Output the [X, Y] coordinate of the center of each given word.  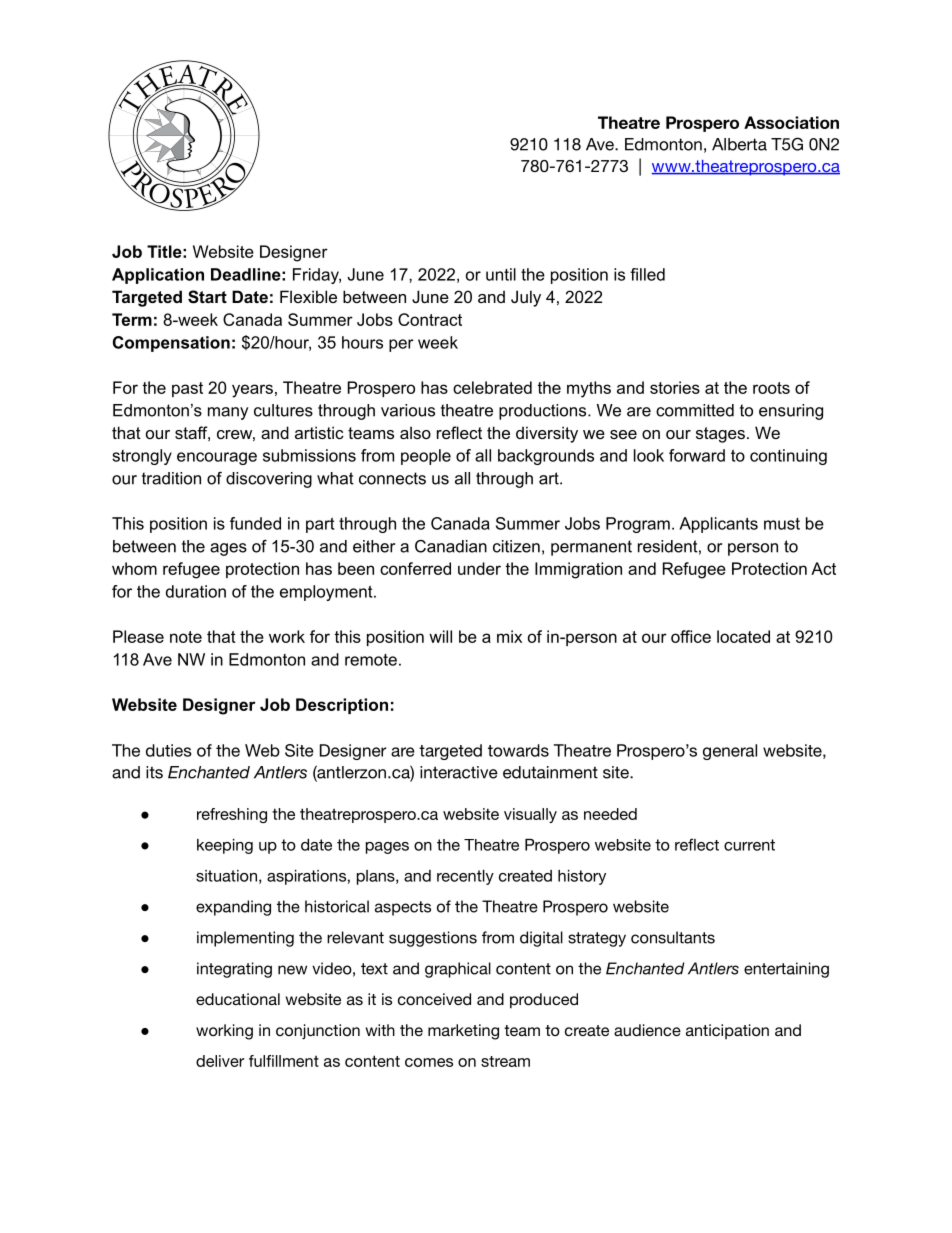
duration [196, 591]
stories [675, 387]
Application [158, 276]
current [749, 845]
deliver [220, 1061]
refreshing [232, 815]
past [187, 389]
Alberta [739, 144]
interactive [459, 772]
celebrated [492, 387]
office [691, 636]
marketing [463, 1032]
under [479, 568]
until [501, 274]
